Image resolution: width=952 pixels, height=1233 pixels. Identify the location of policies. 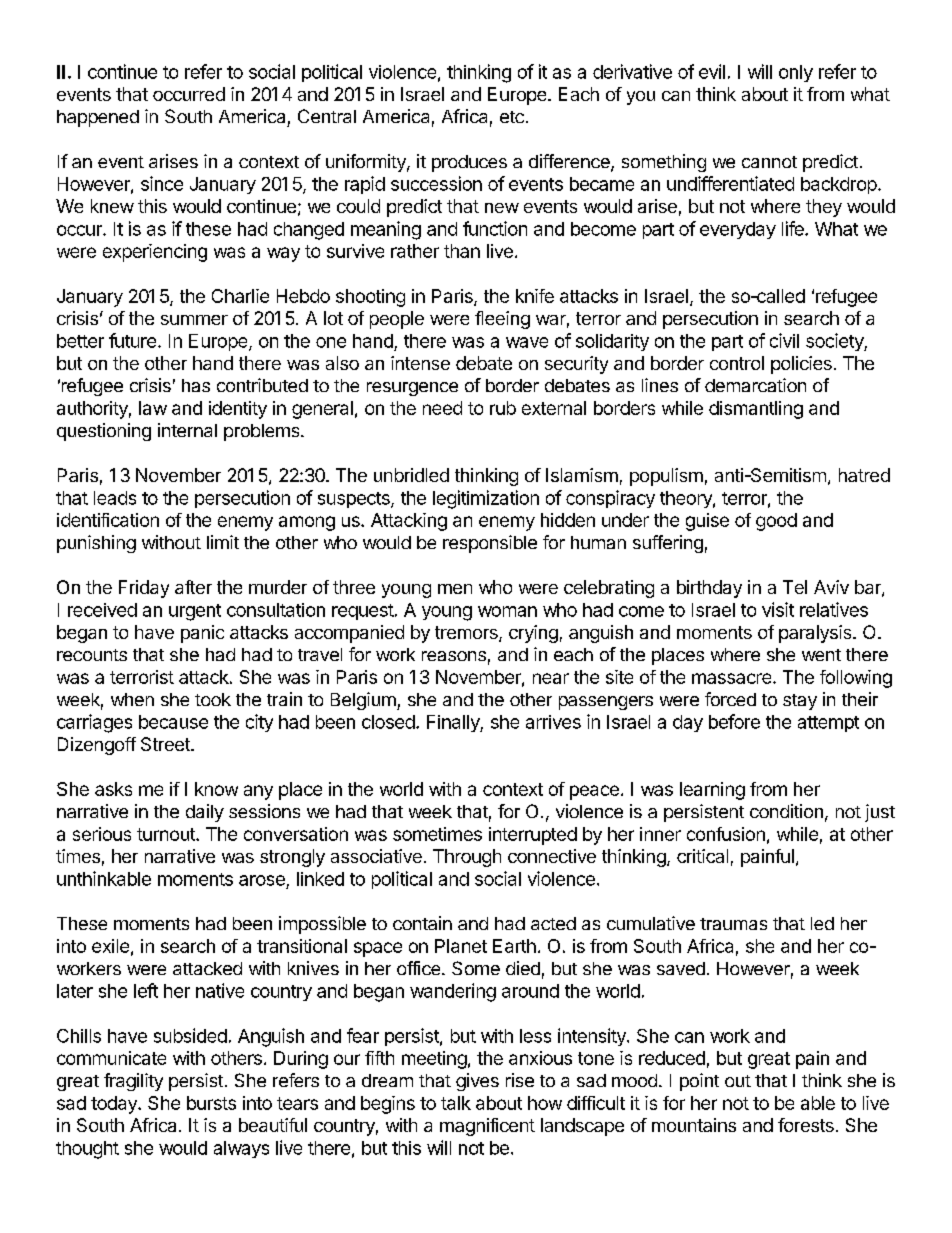
(801, 365).
